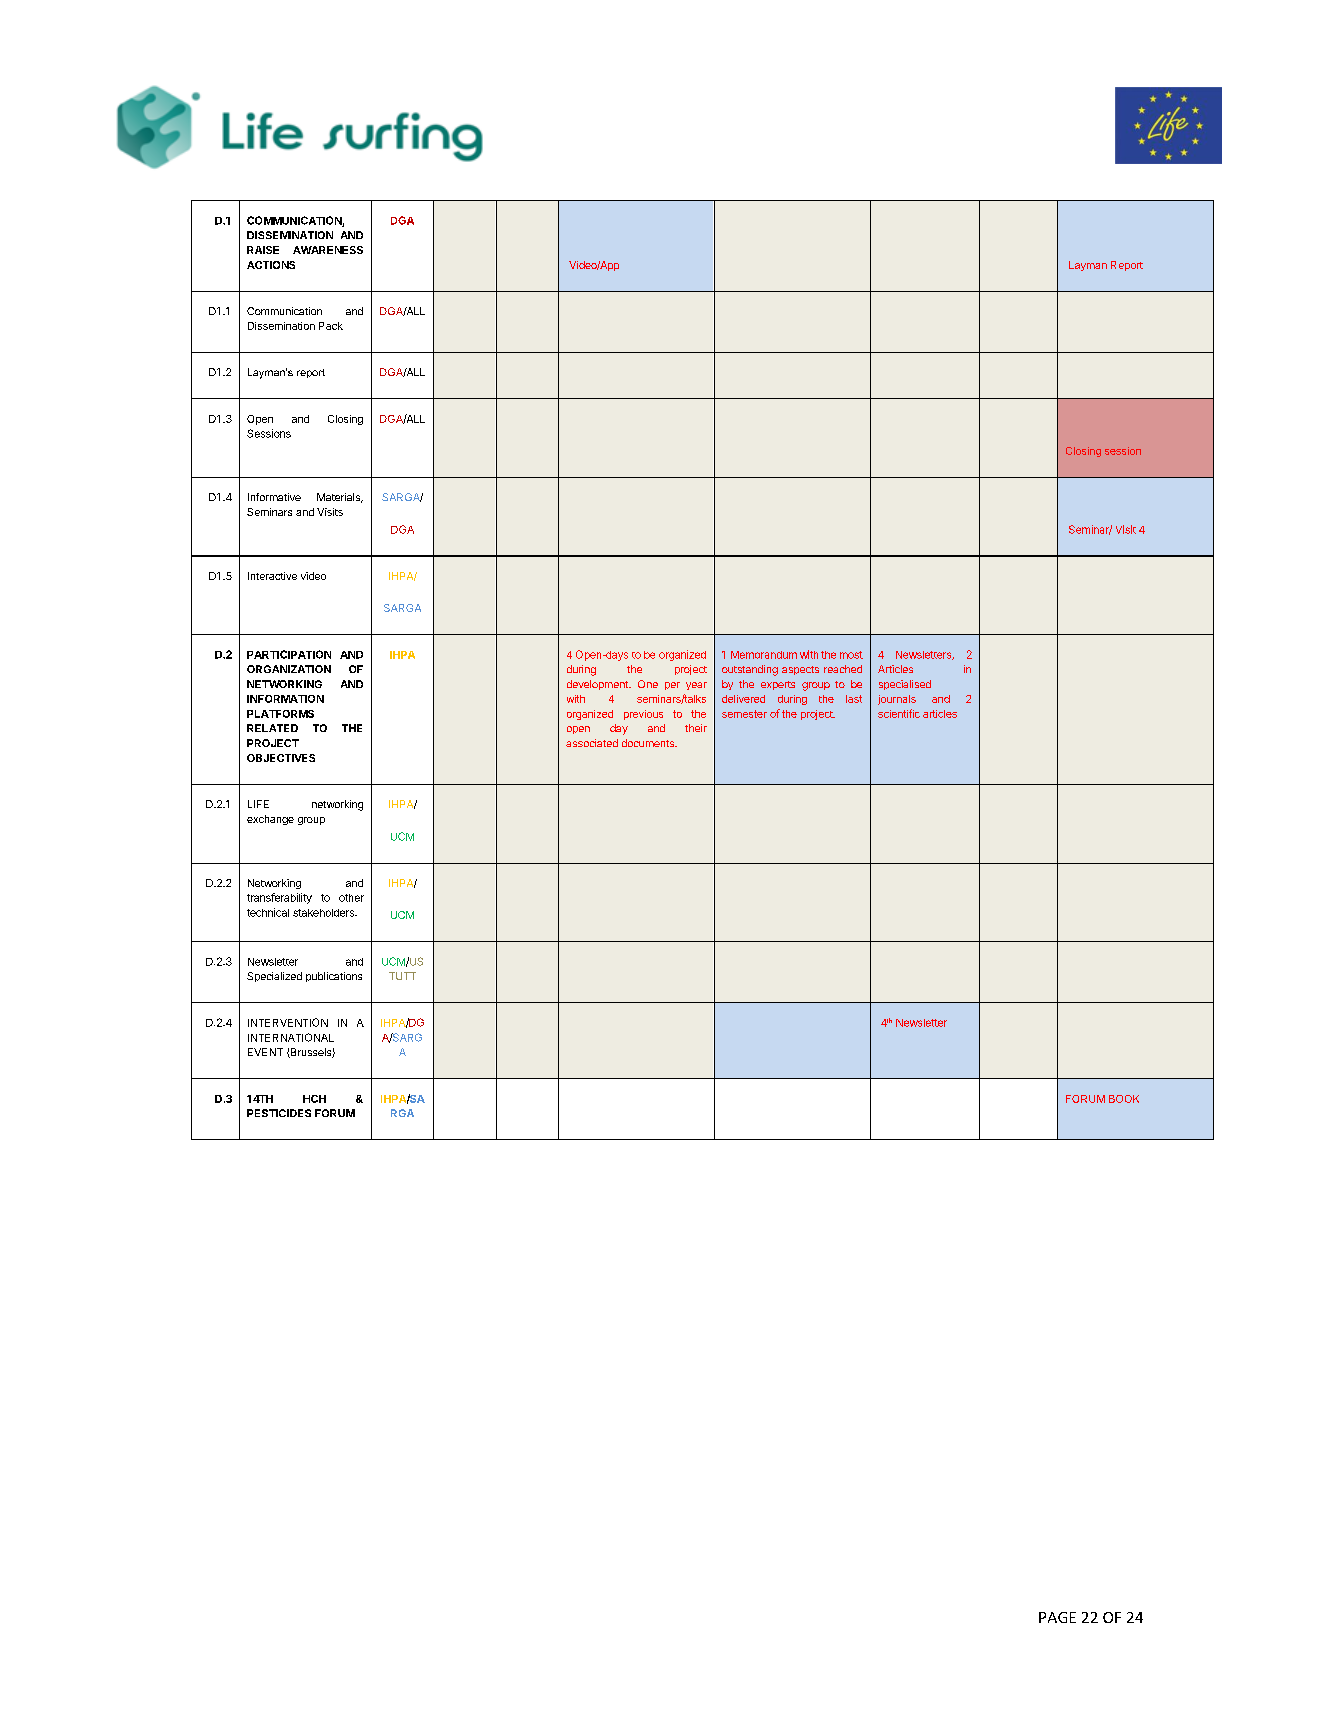 This screenshot has height=1726, width=1334. I want to click on PAGE, so click(1057, 1617).
